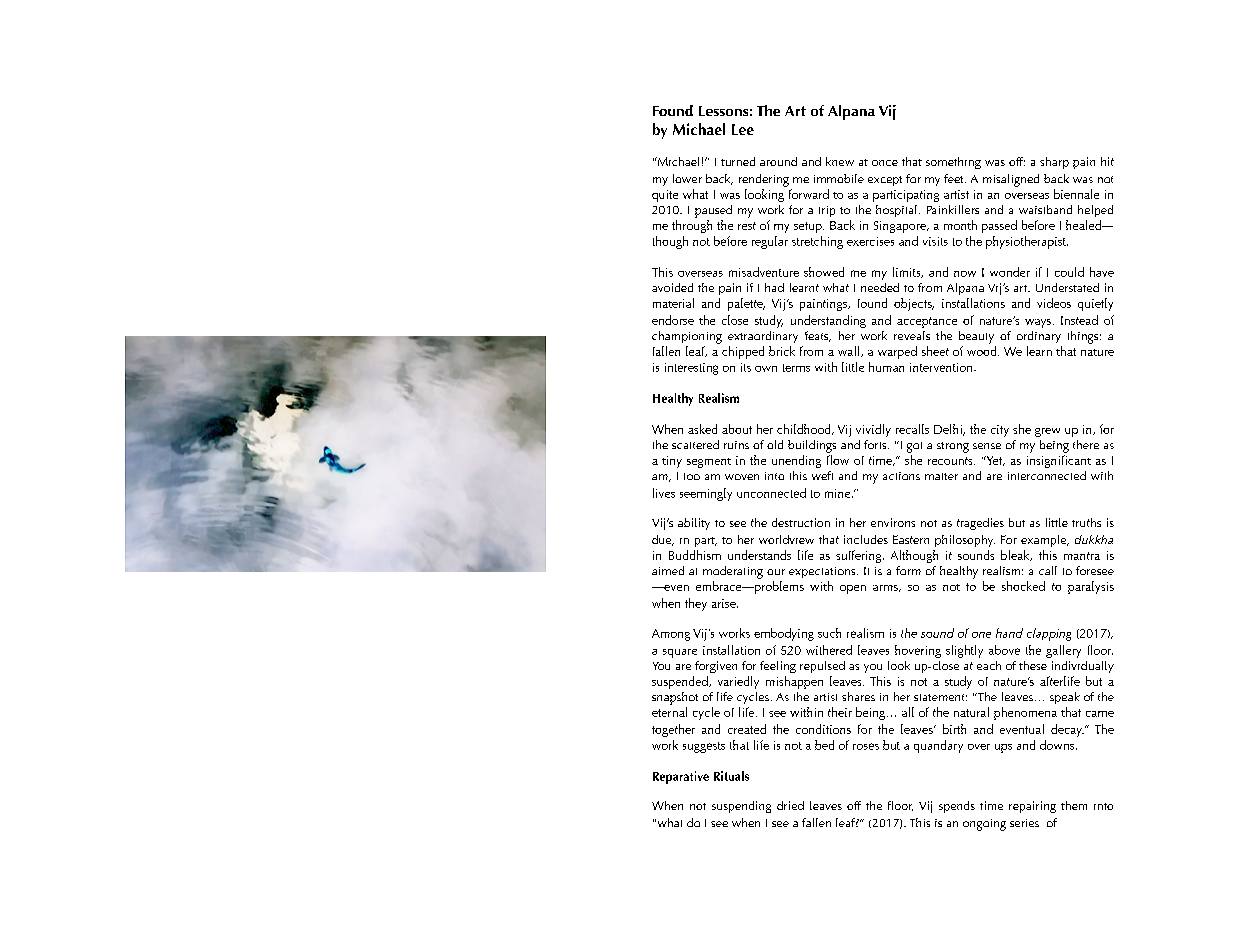 Image resolution: width=1233 pixels, height=952 pixels. What do you see at coordinates (741, 807) in the screenshot?
I see `suspending` at bounding box center [741, 807].
